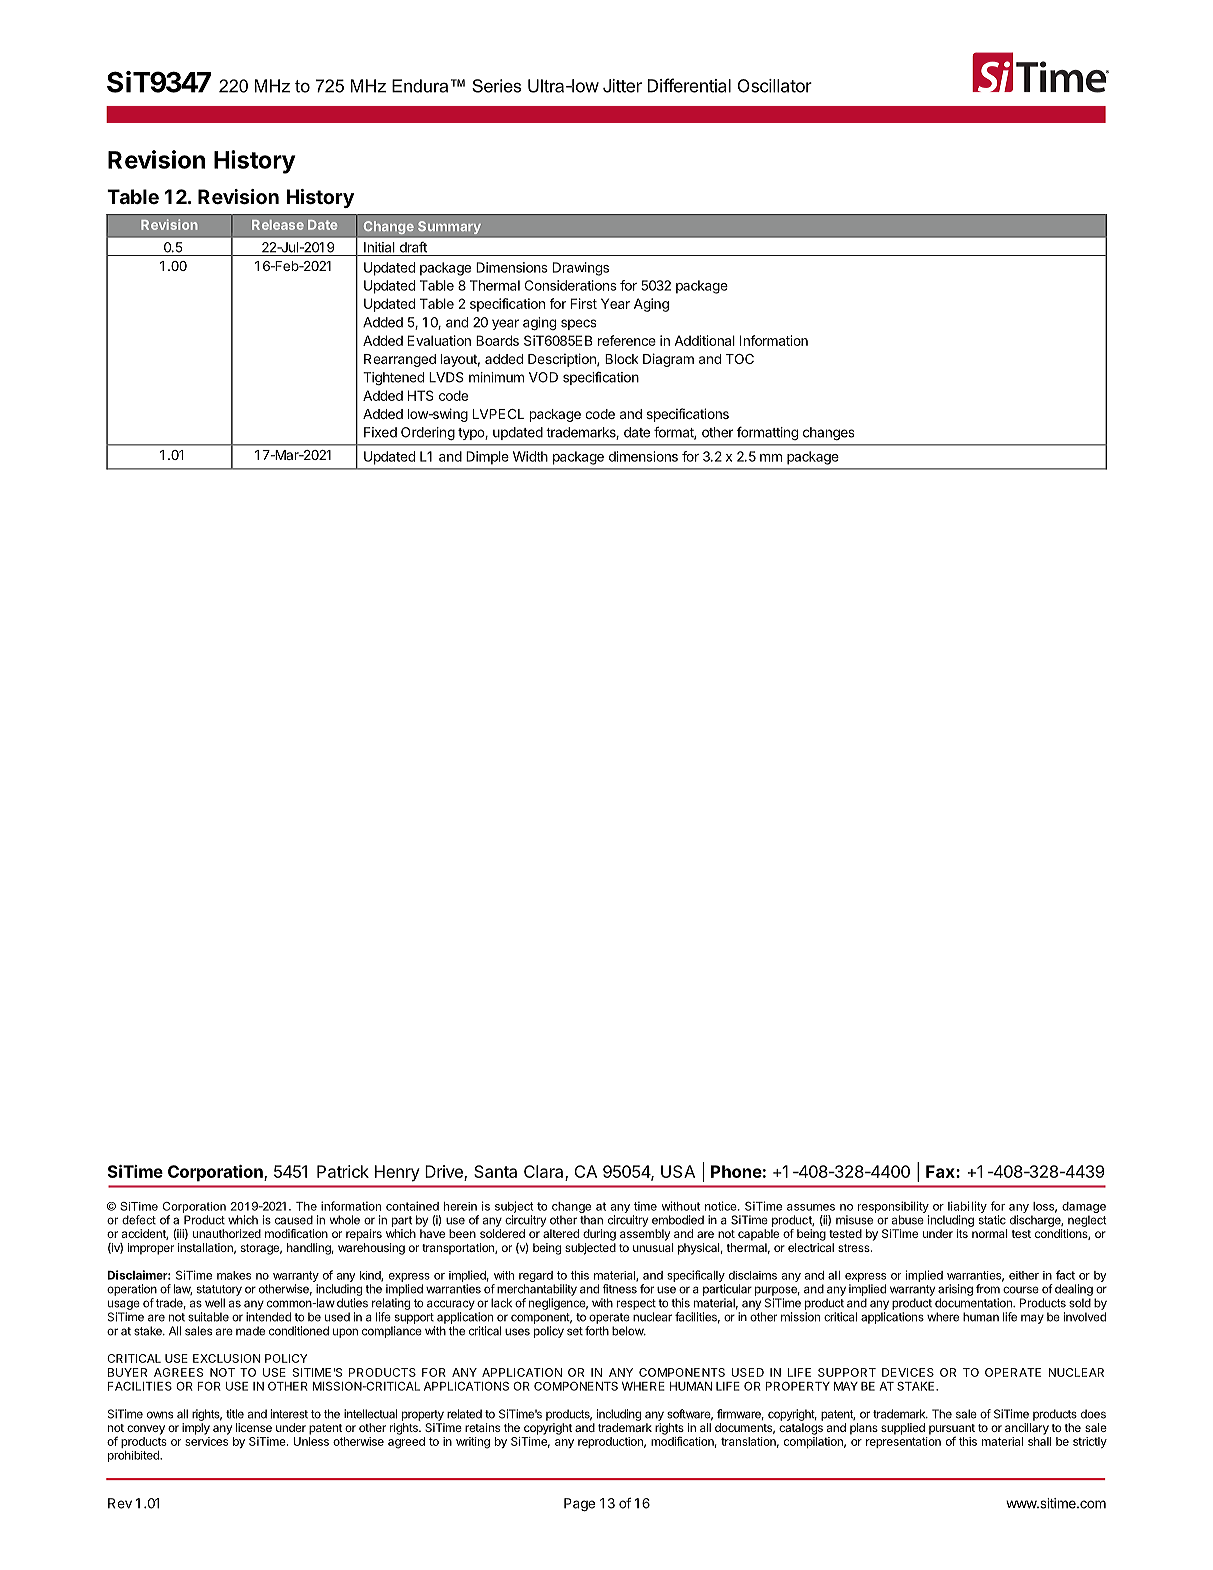 This screenshot has width=1213, height=1570. What do you see at coordinates (380, 432) in the screenshot?
I see `Fixed` at bounding box center [380, 432].
